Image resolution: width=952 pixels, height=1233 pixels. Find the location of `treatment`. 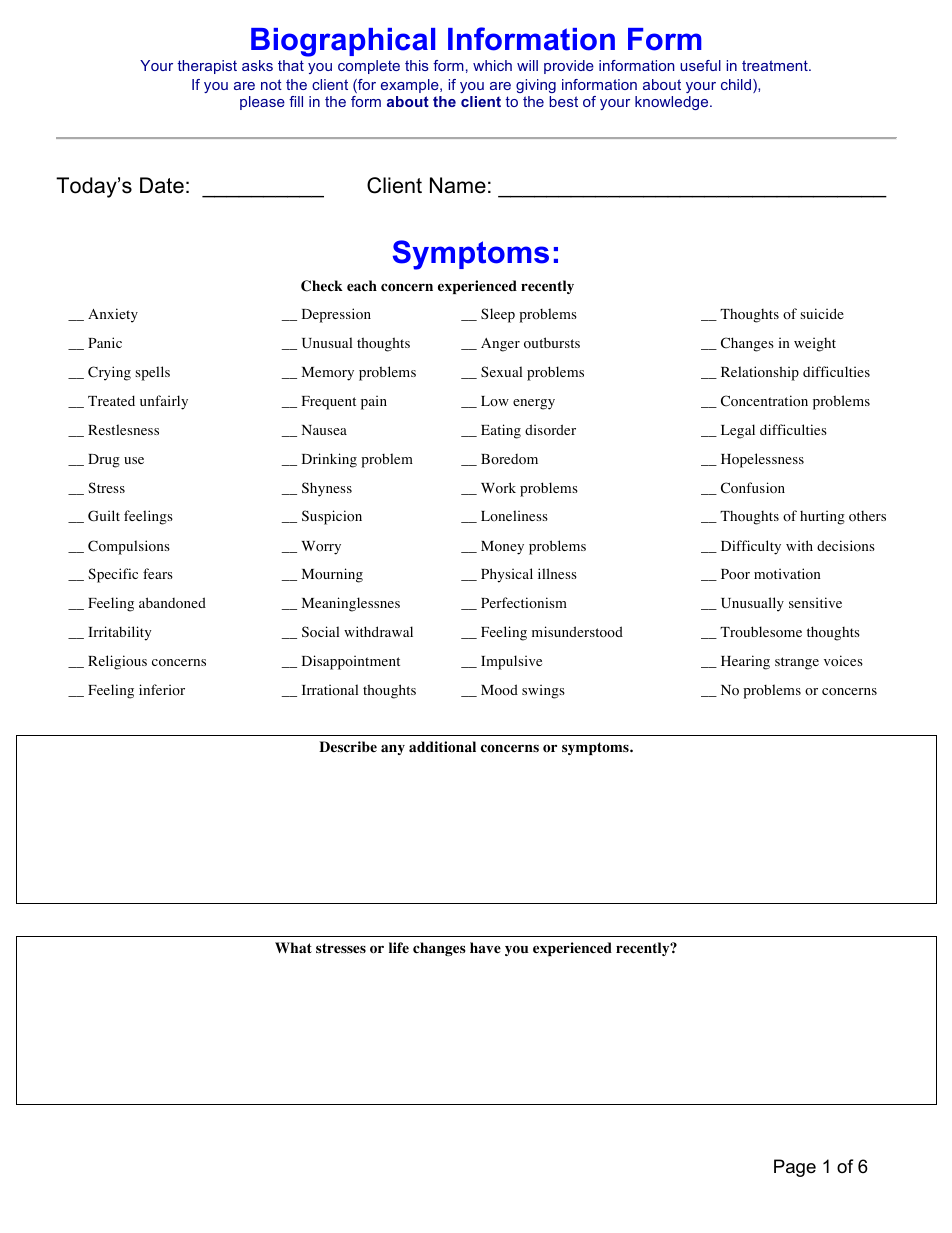

treatment is located at coordinates (776, 65).
